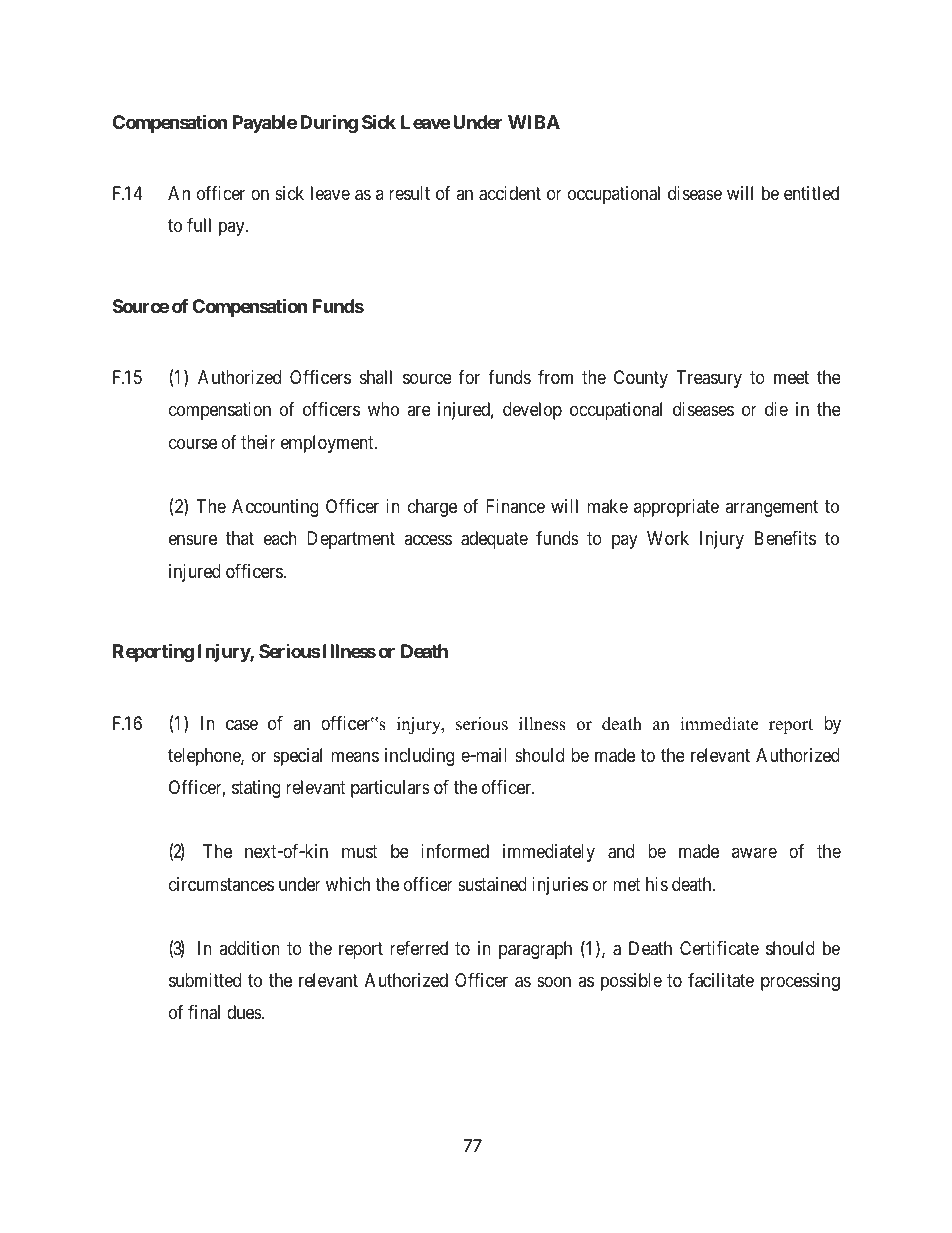 The width and height of the screenshot is (952, 1233). I want to click on facilitate, so click(721, 980).
